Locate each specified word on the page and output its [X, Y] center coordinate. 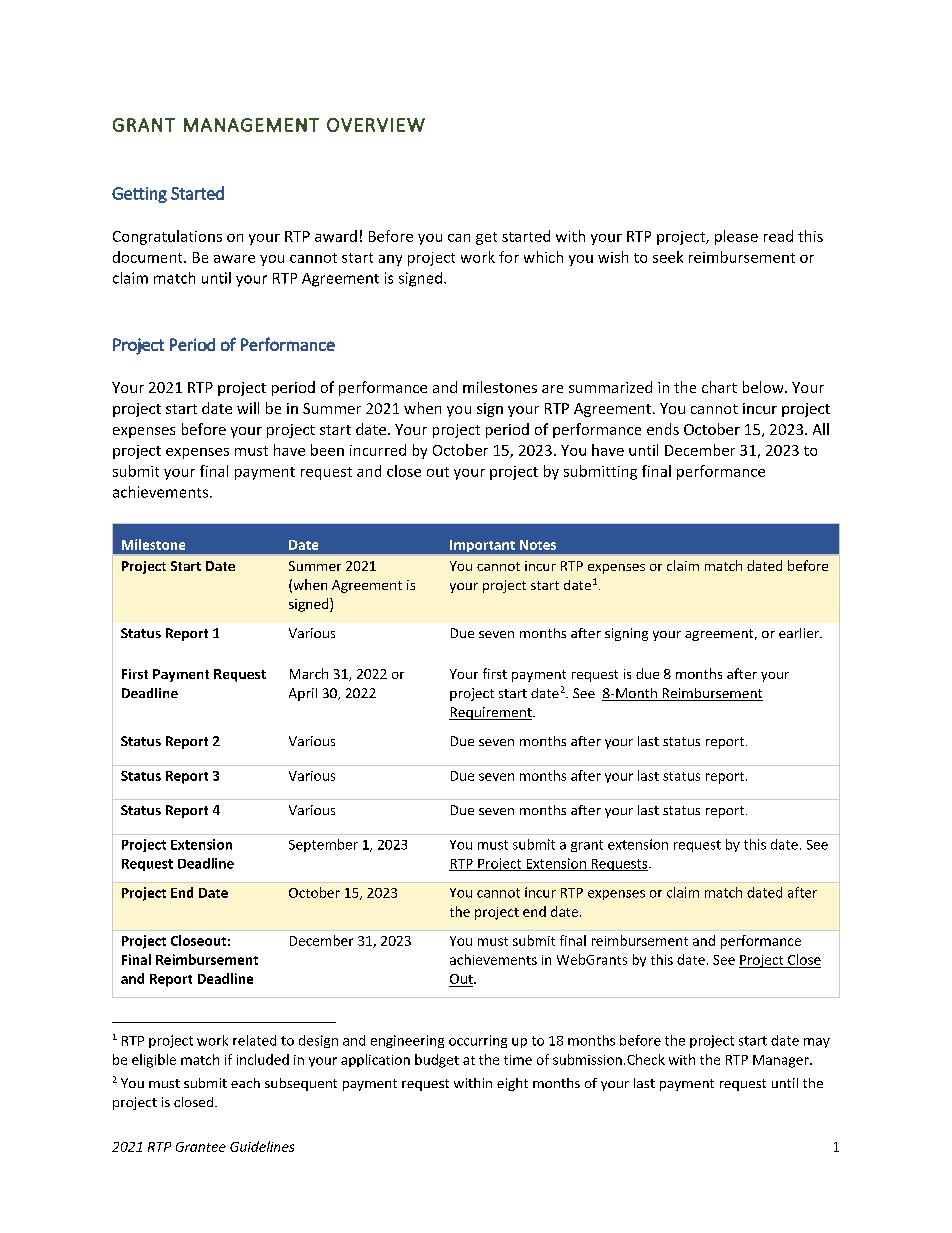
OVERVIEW [376, 125]
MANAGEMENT [251, 125]
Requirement [491, 713]
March [309, 673]
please [736, 237]
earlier [800, 633]
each [245, 1083]
